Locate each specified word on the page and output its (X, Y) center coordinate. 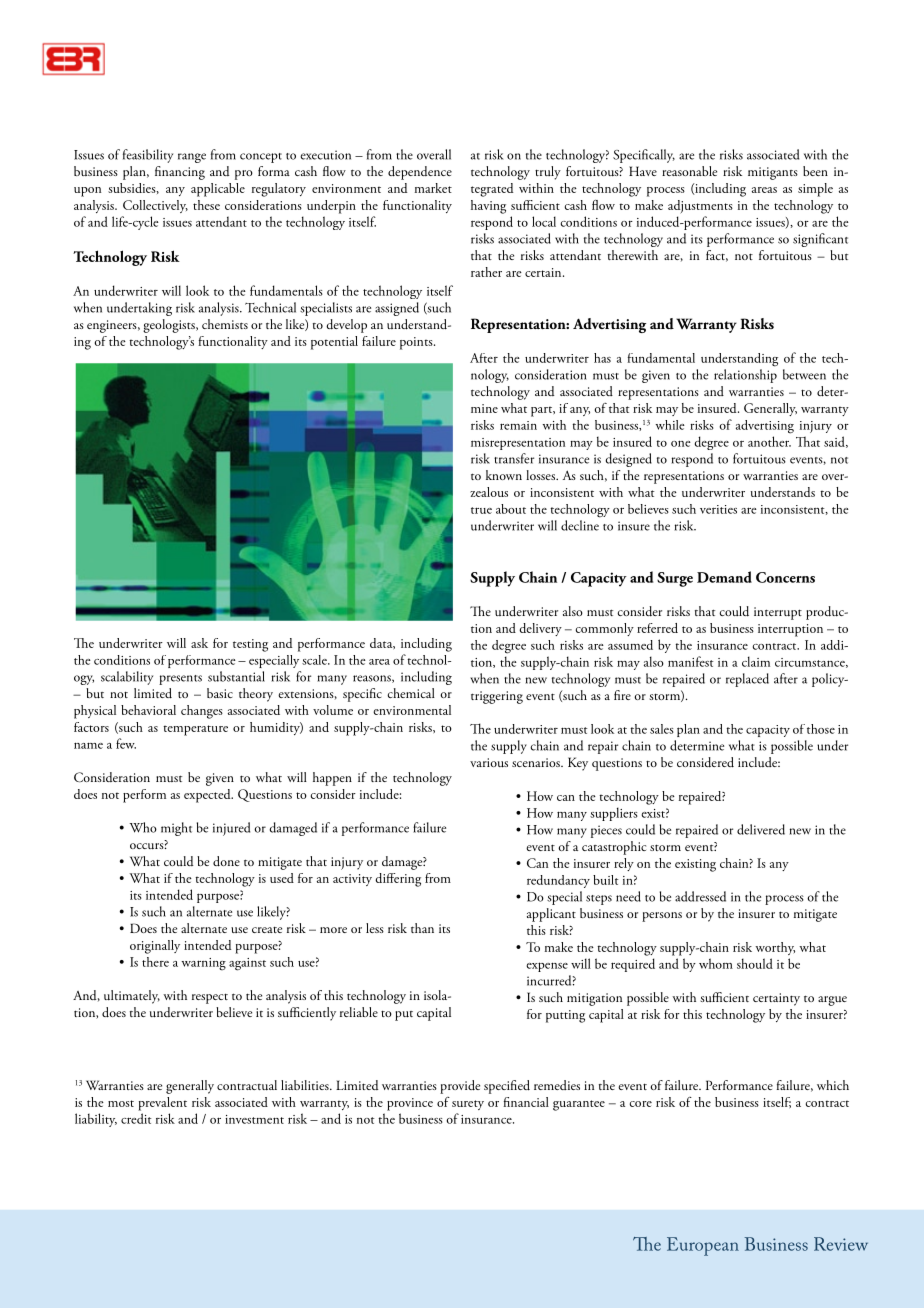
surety (468, 1105)
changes (202, 712)
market (433, 188)
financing (180, 173)
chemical (411, 693)
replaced (747, 680)
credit (136, 1118)
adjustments (700, 207)
